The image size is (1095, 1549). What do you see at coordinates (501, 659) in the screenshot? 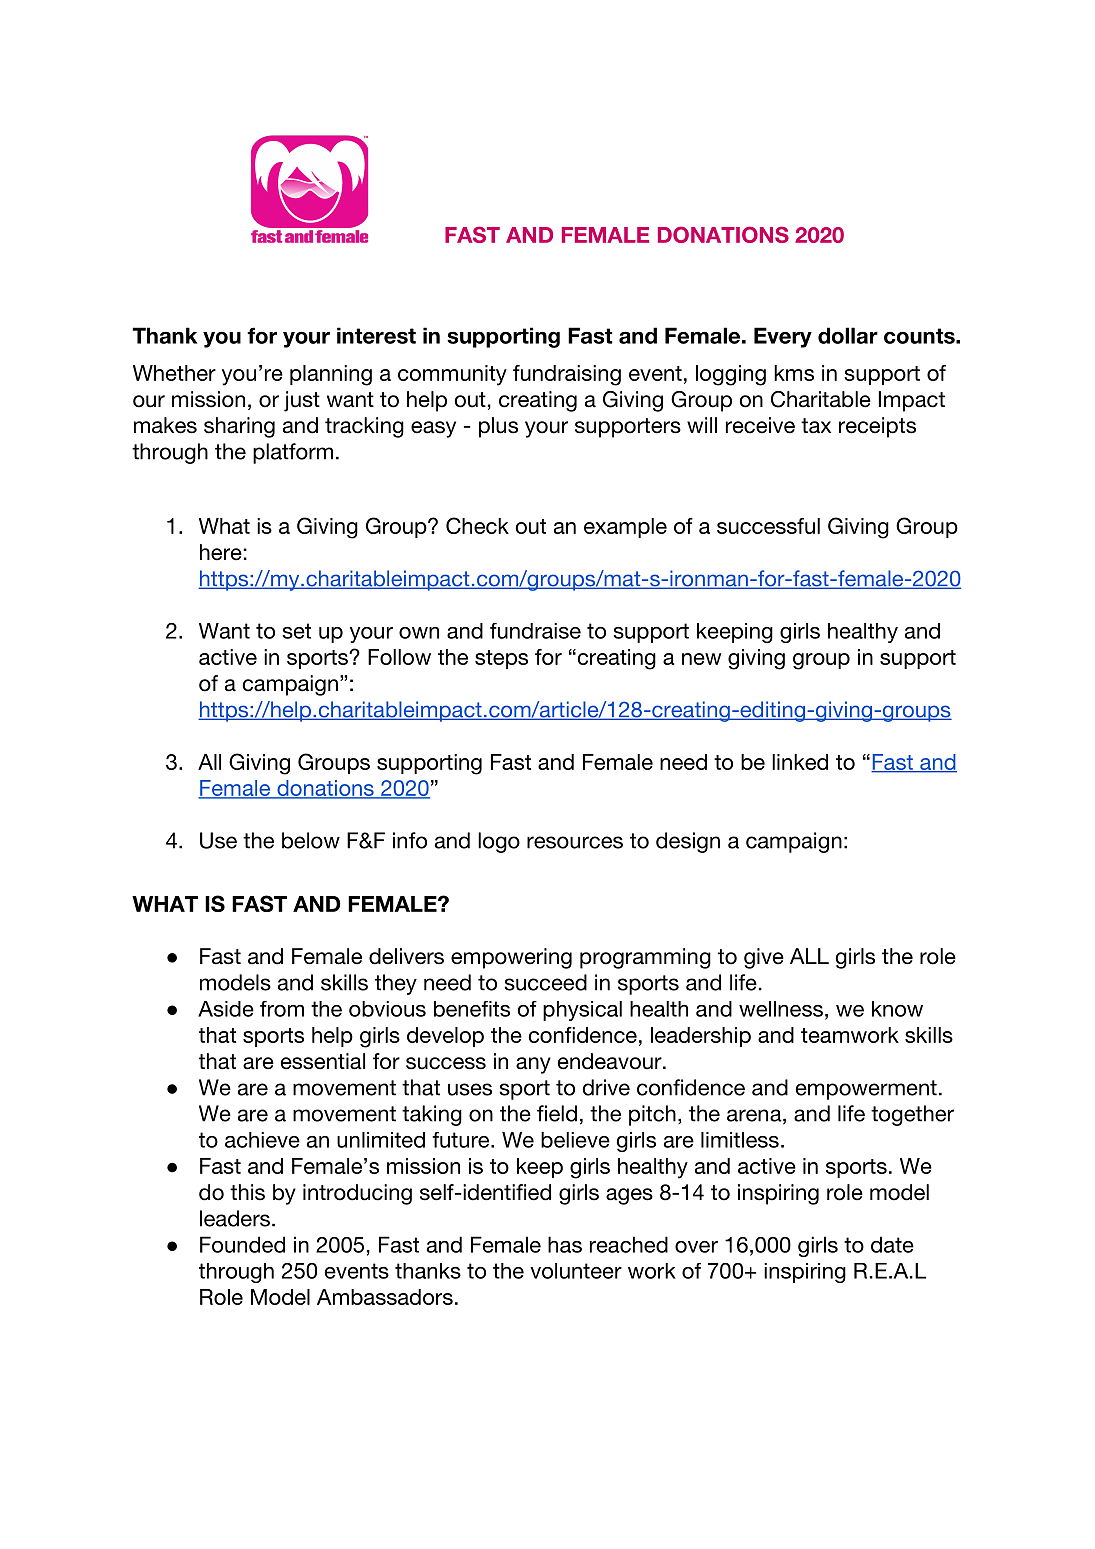
I see `steps` at bounding box center [501, 659].
